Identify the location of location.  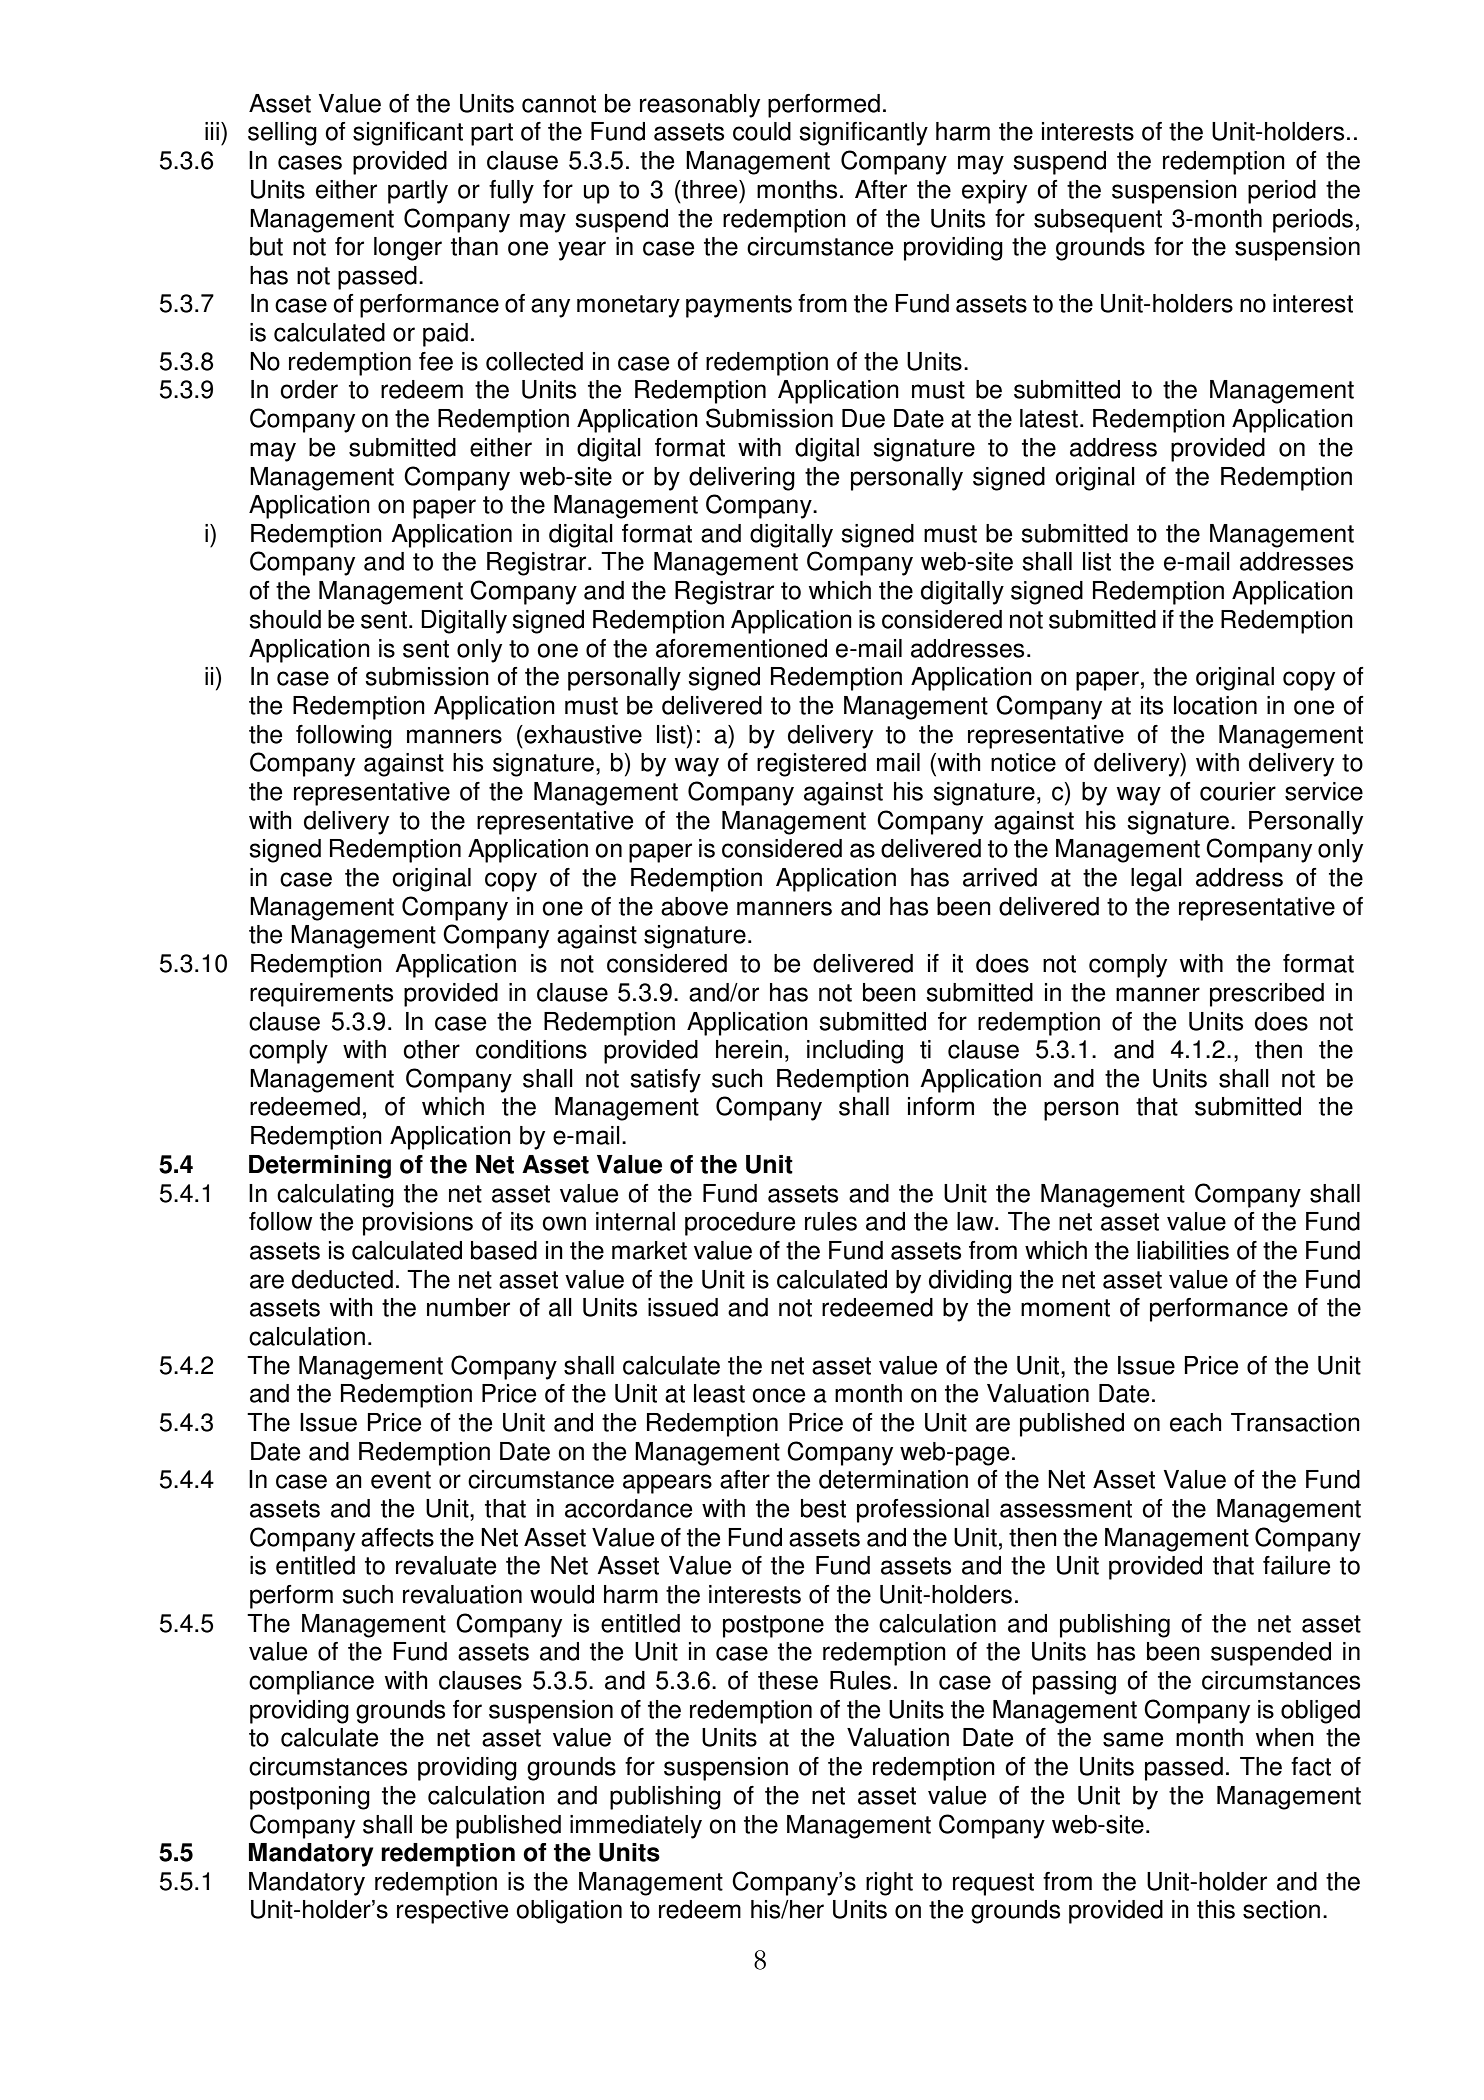
(1215, 705).
